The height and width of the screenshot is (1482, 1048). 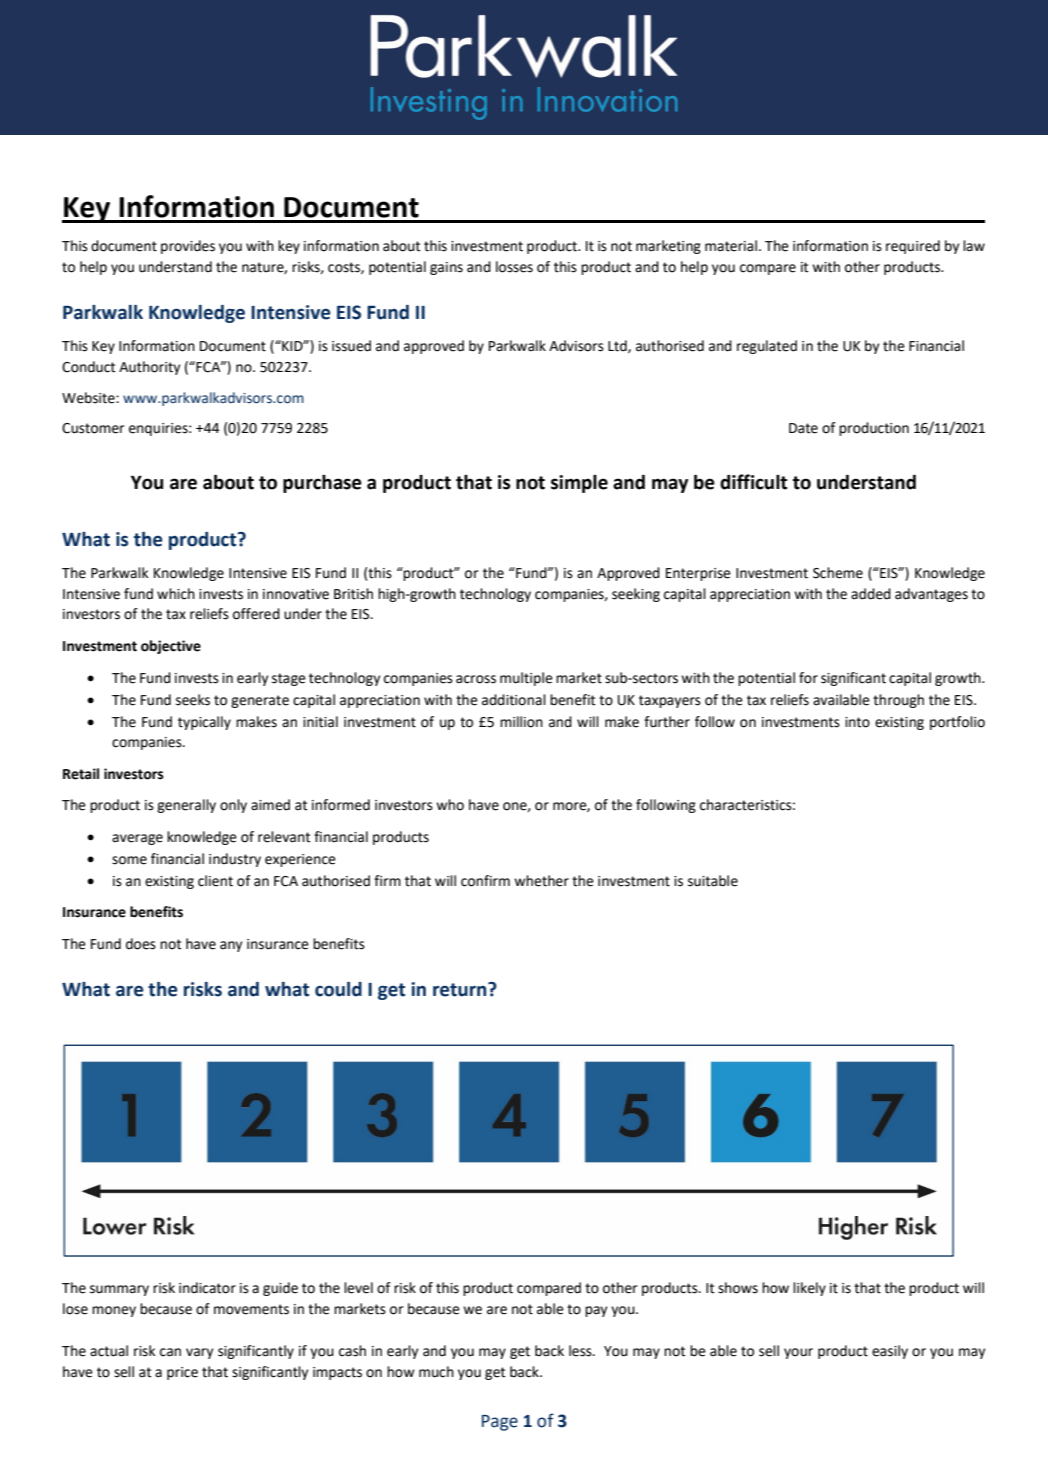 What do you see at coordinates (171, 647) in the screenshot?
I see `objective` at bounding box center [171, 647].
